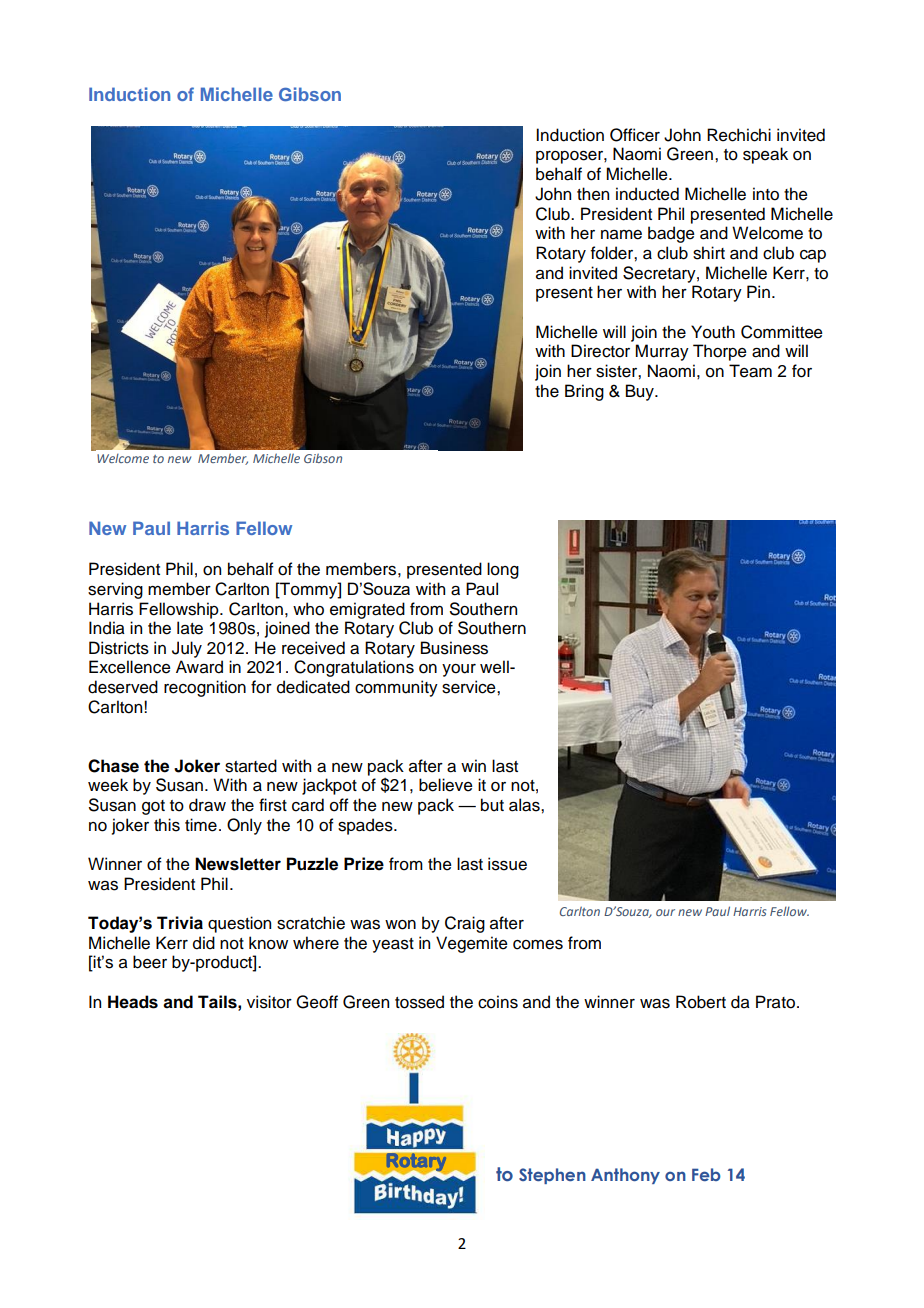 The height and width of the page is (1308, 924). I want to click on speak, so click(765, 155).
